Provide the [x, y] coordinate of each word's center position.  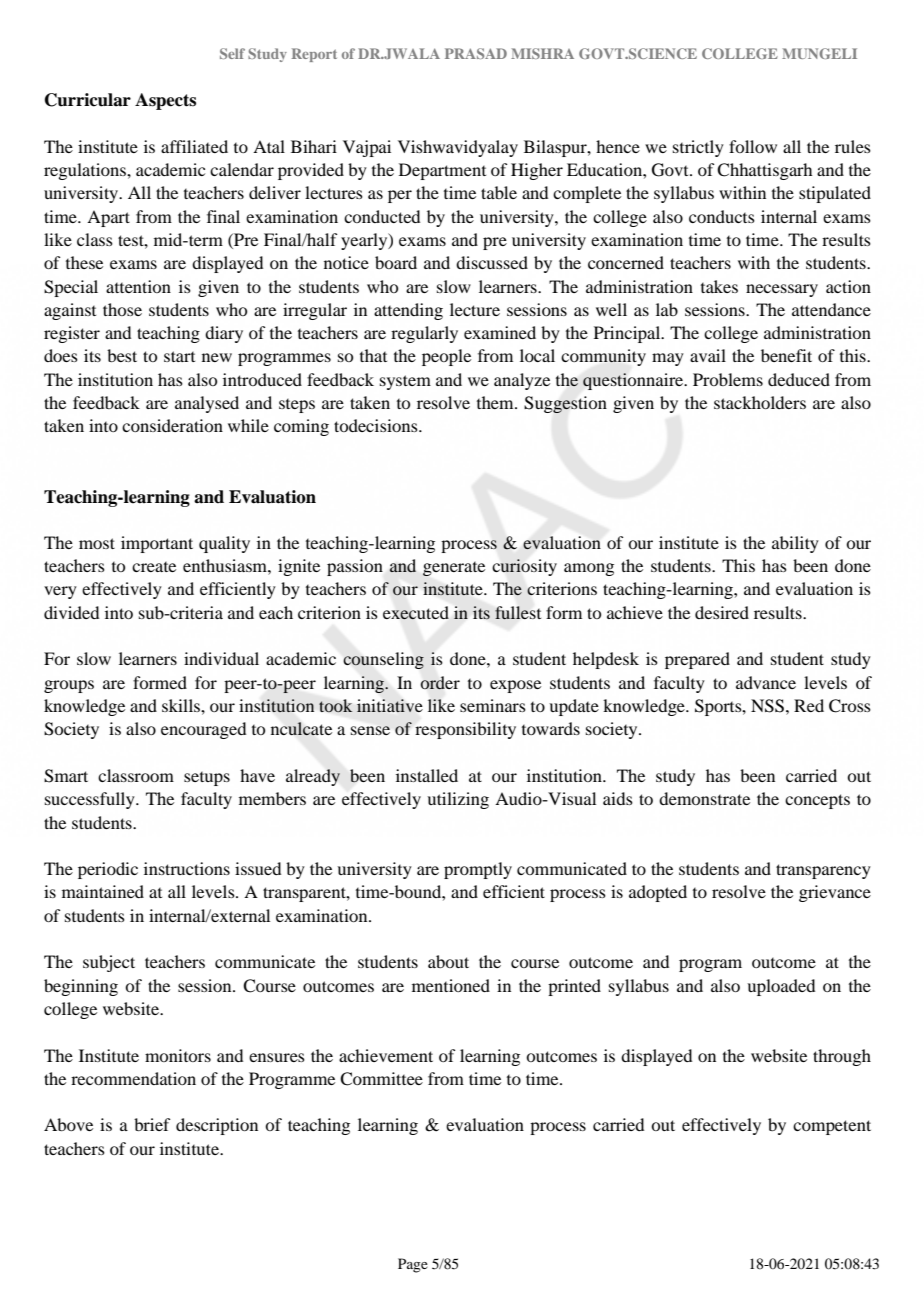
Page [413, 1265]
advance [766, 682]
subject [109, 963]
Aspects [165, 101]
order [440, 683]
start [179, 356]
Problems [728, 379]
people [446, 357]
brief [152, 1124]
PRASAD [476, 53]
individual [221, 658]
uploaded [781, 987]
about [448, 961]
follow [753, 146]
